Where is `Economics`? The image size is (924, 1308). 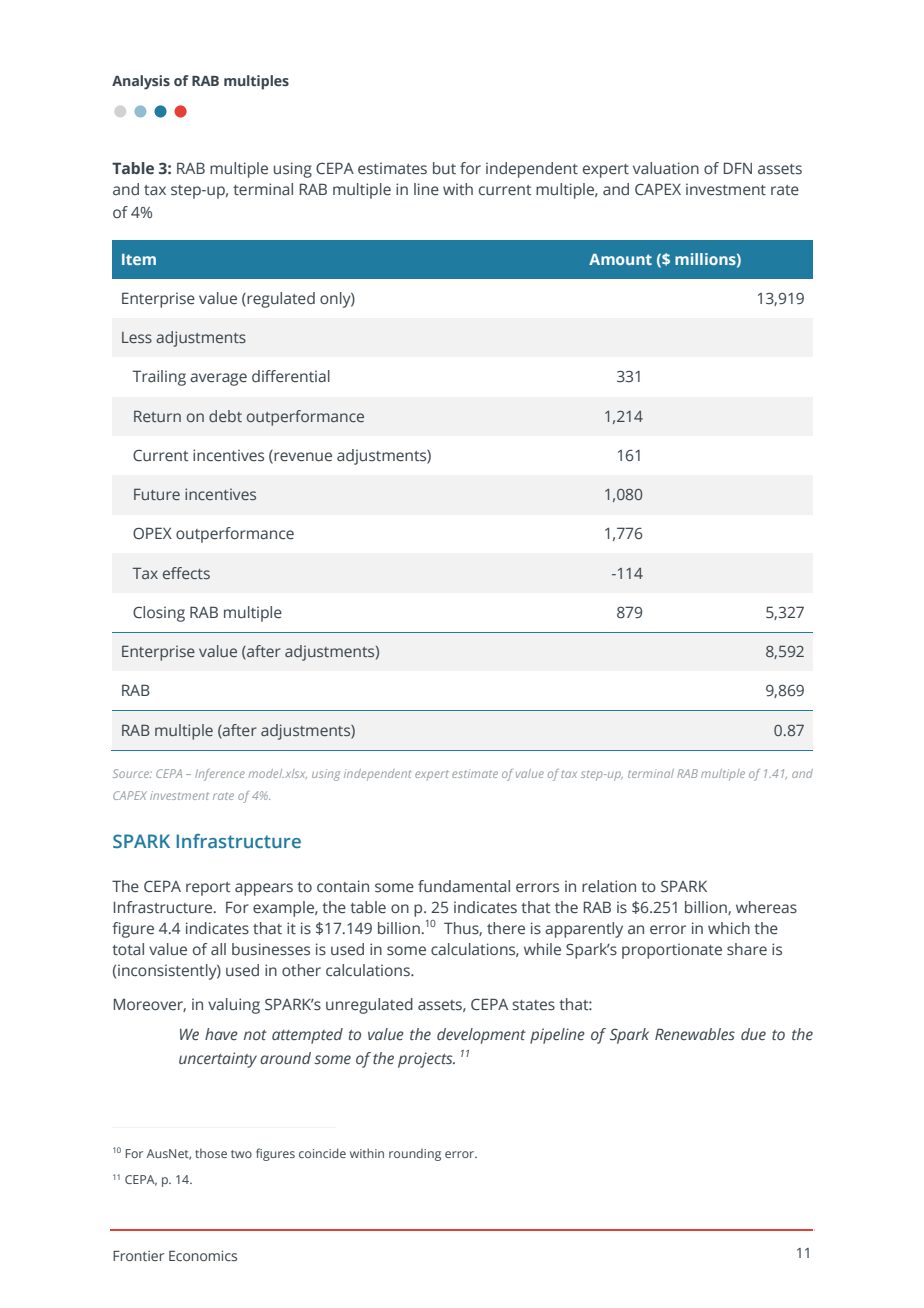 Economics is located at coordinates (203, 1255).
